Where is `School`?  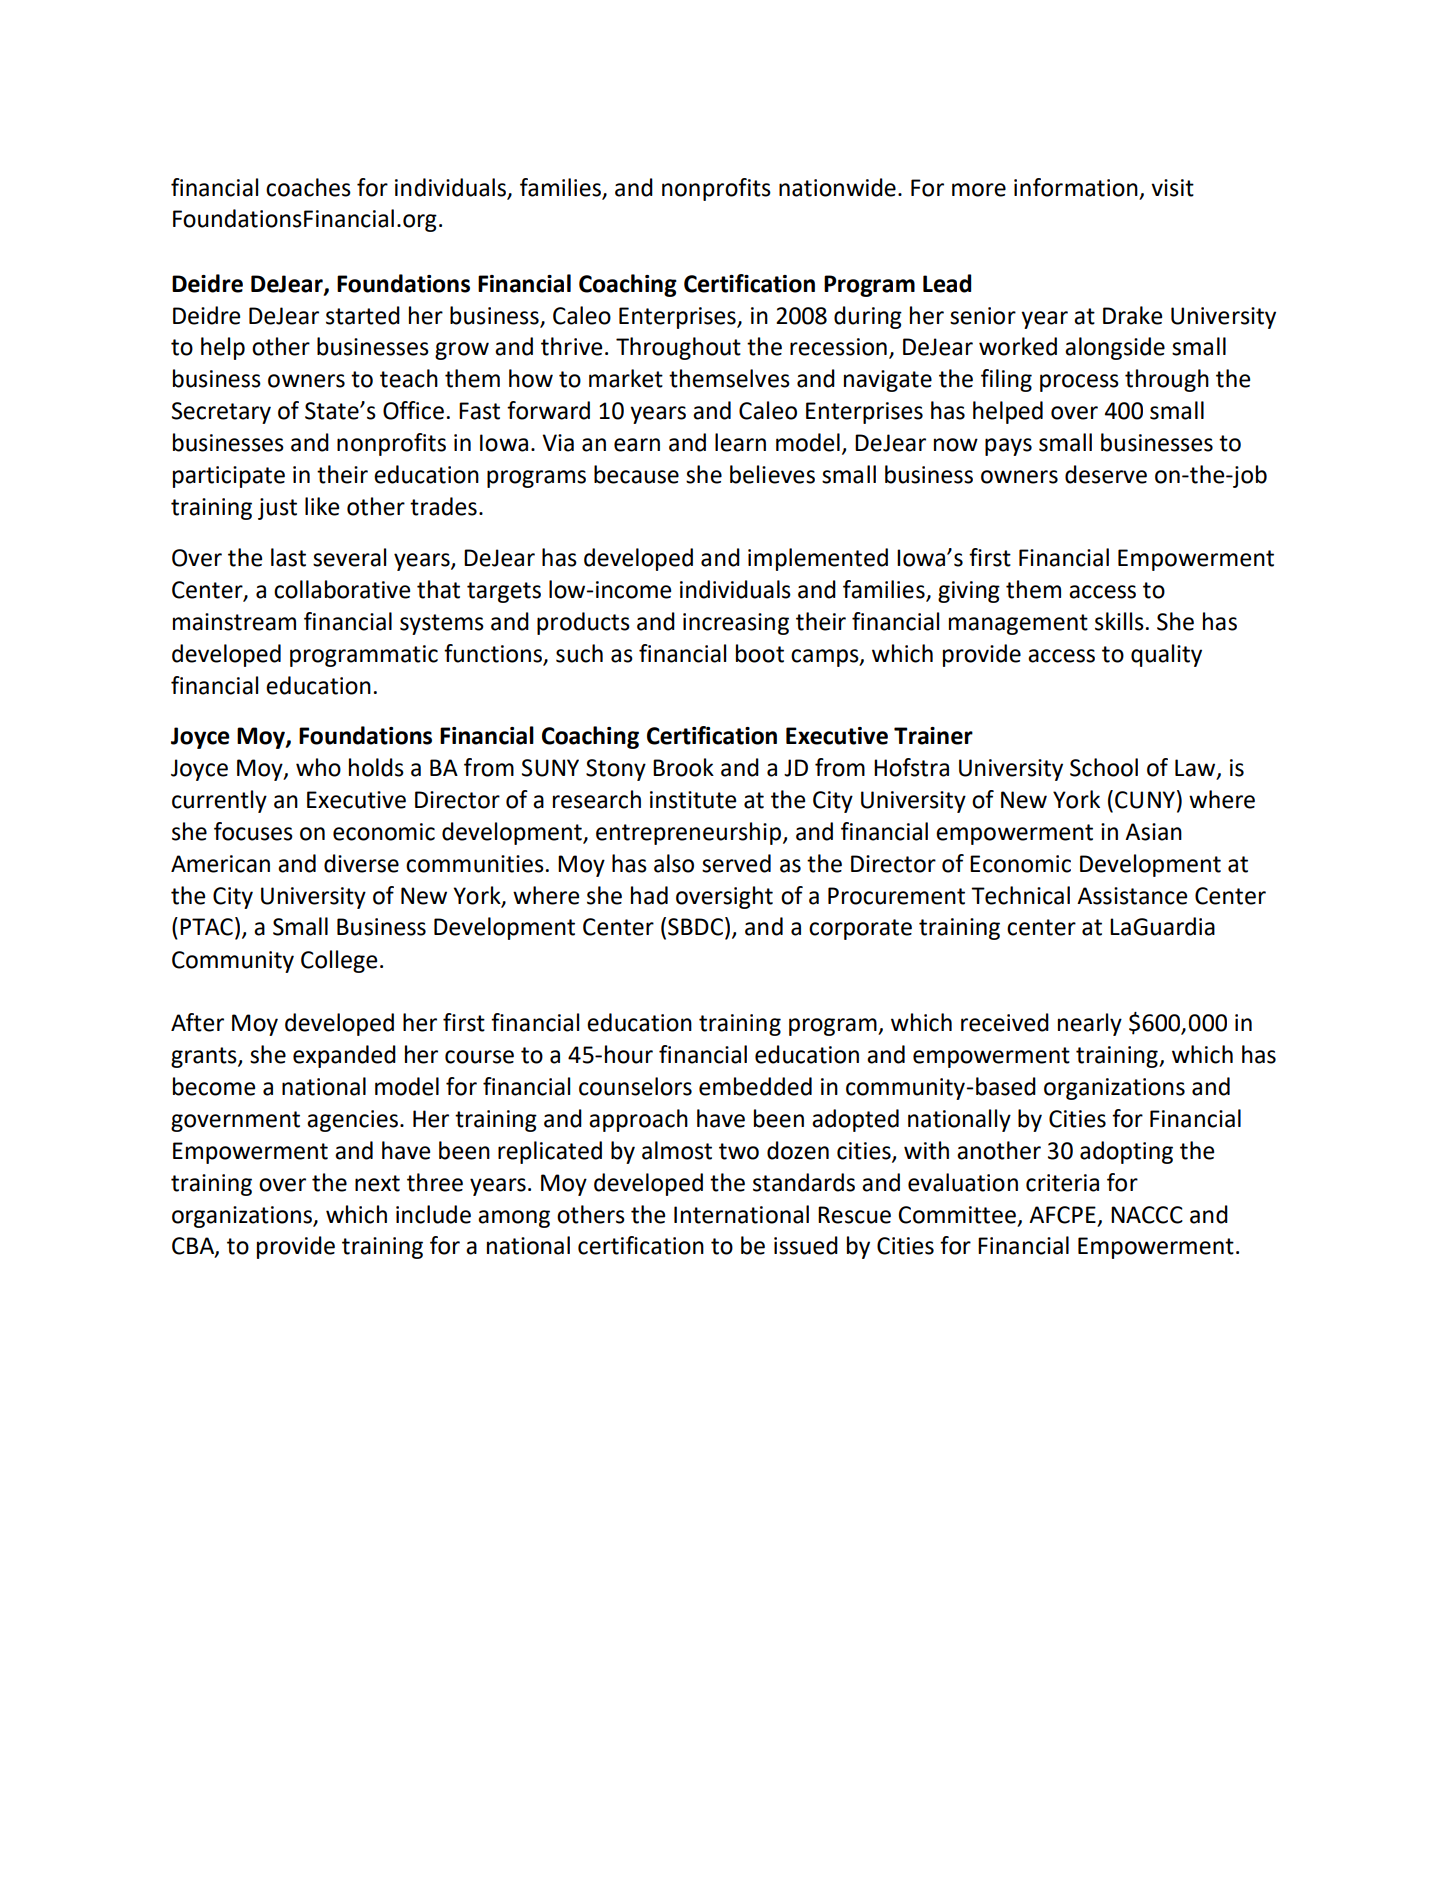 School is located at coordinates (1104, 767).
